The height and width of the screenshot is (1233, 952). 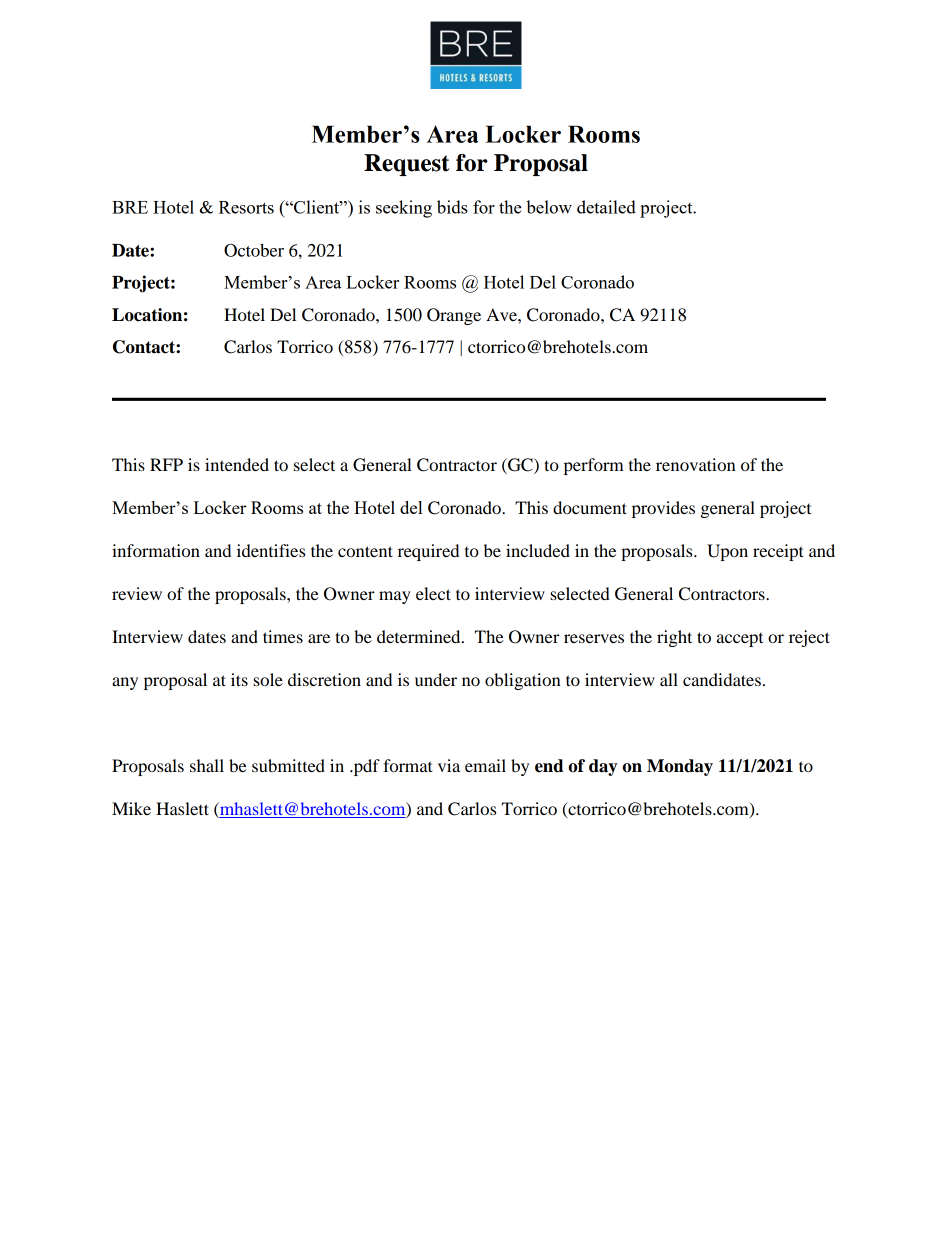 I want to click on review, so click(x=137, y=593).
